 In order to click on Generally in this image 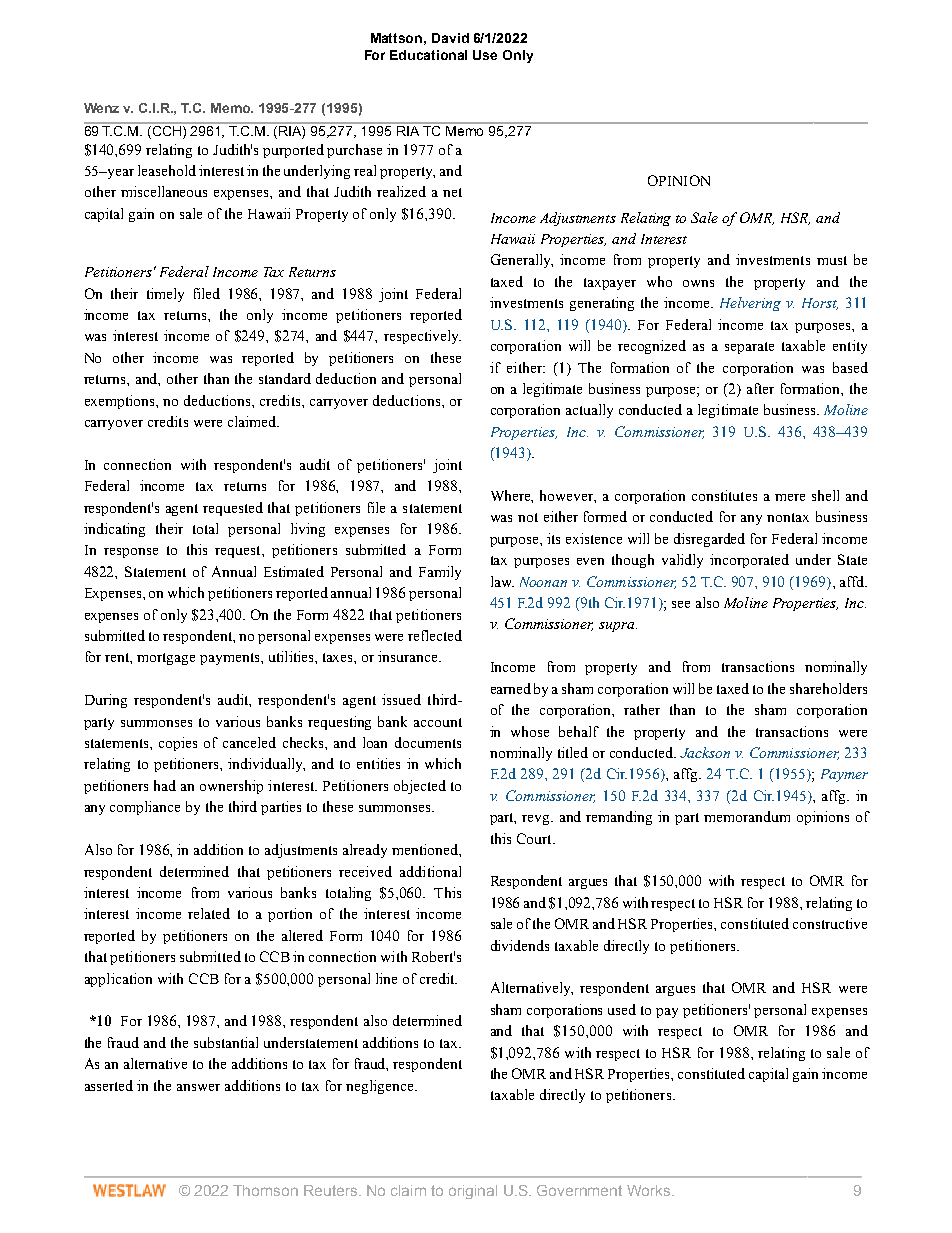, I will do `click(522, 261)`.
